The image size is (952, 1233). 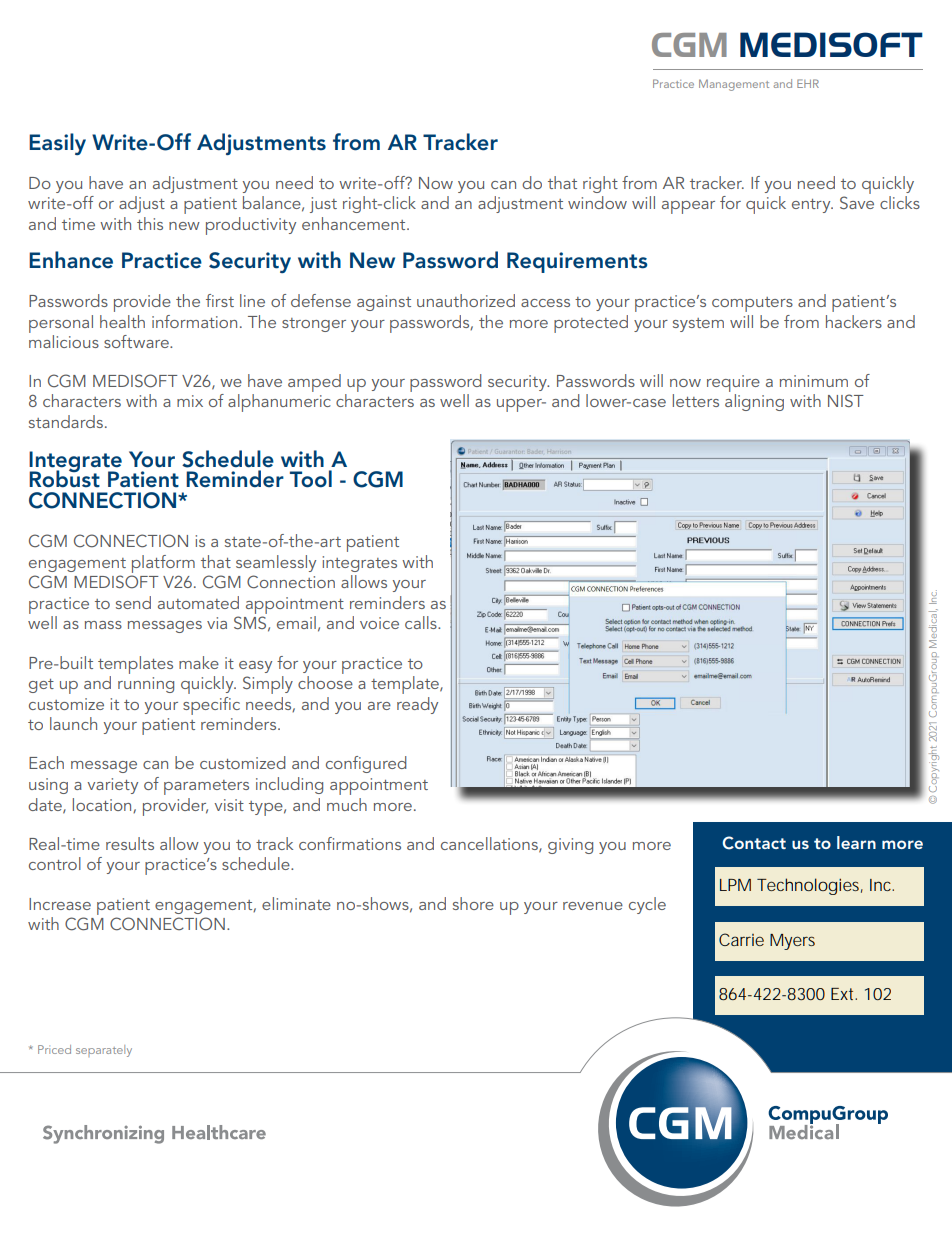 What do you see at coordinates (422, 622) in the screenshot?
I see `calls` at bounding box center [422, 622].
